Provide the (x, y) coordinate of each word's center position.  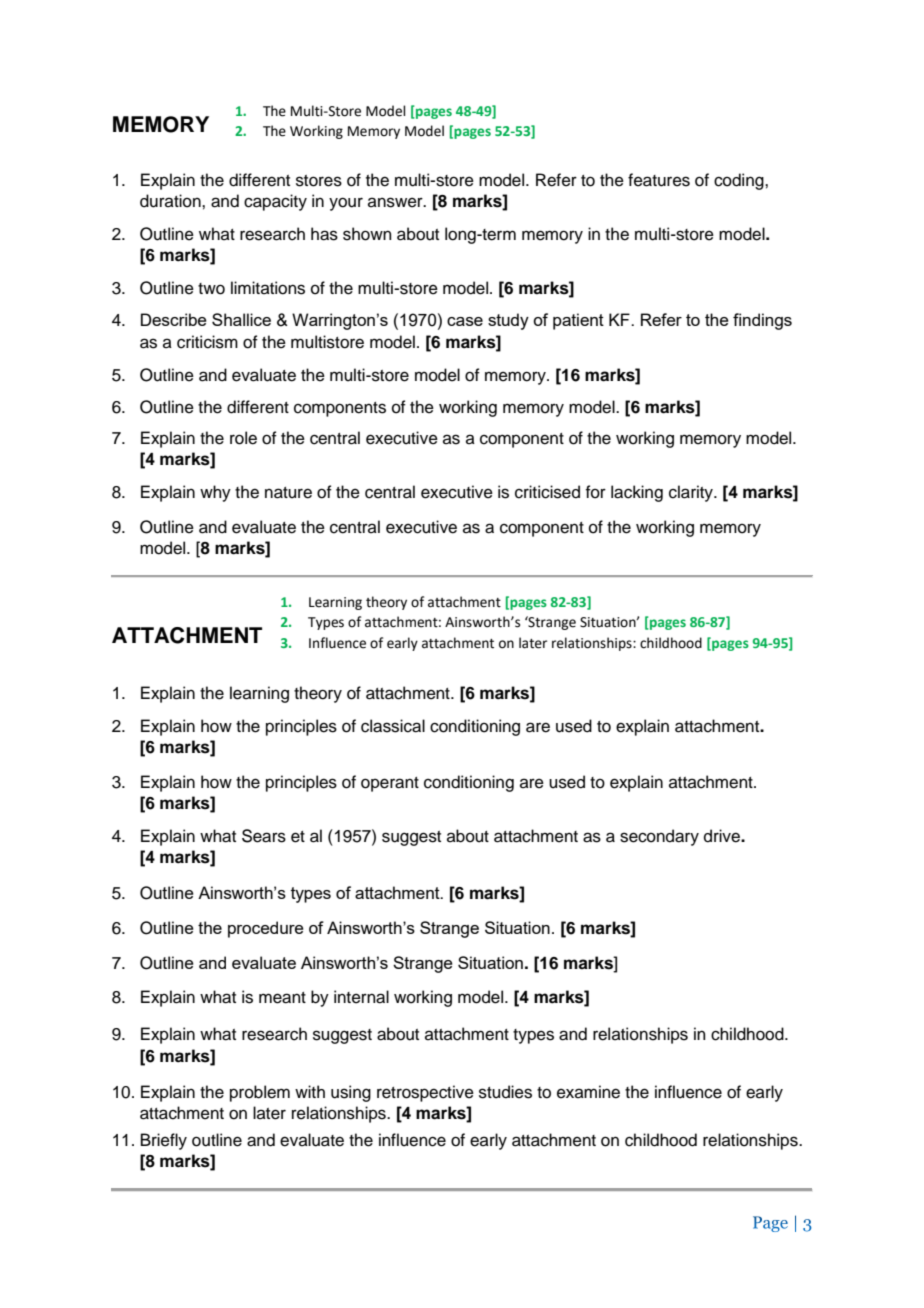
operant (390, 784)
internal (361, 997)
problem (260, 1093)
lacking (637, 493)
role (243, 438)
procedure (266, 929)
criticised (547, 492)
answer (396, 202)
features (659, 180)
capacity (275, 202)
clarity (692, 493)
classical (393, 726)
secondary (659, 837)
